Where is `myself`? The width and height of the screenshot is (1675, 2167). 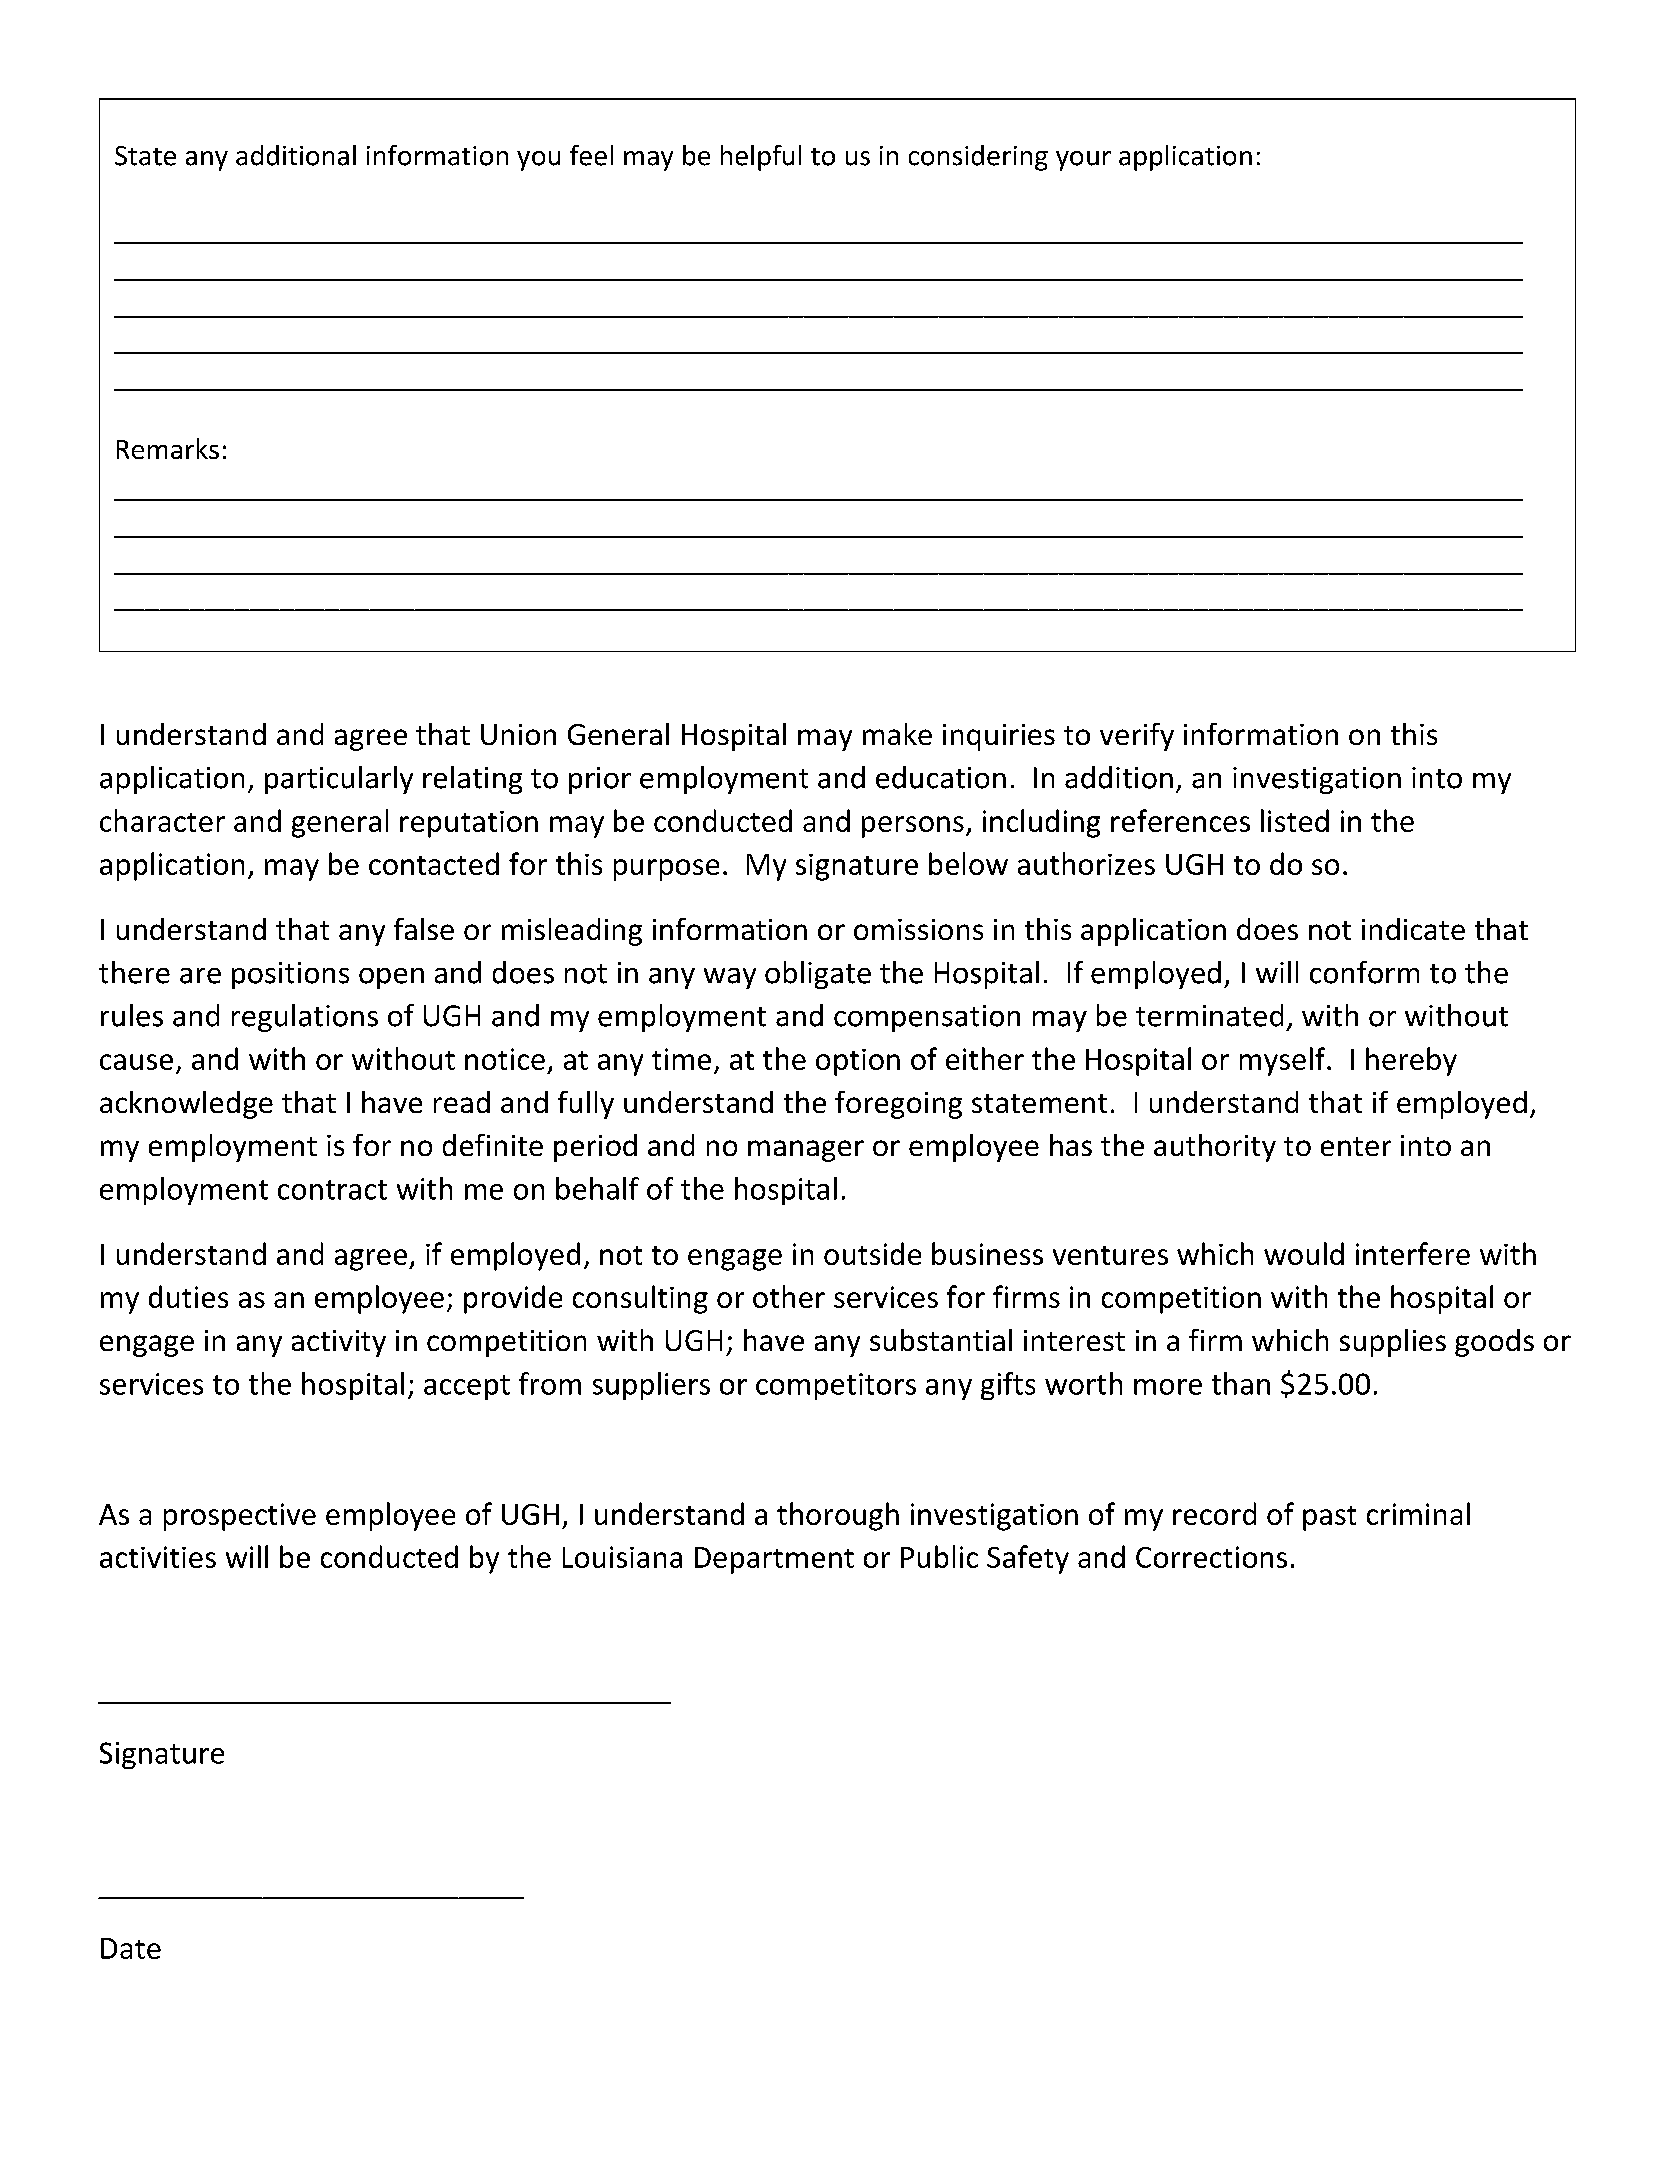 myself is located at coordinates (1284, 1061).
